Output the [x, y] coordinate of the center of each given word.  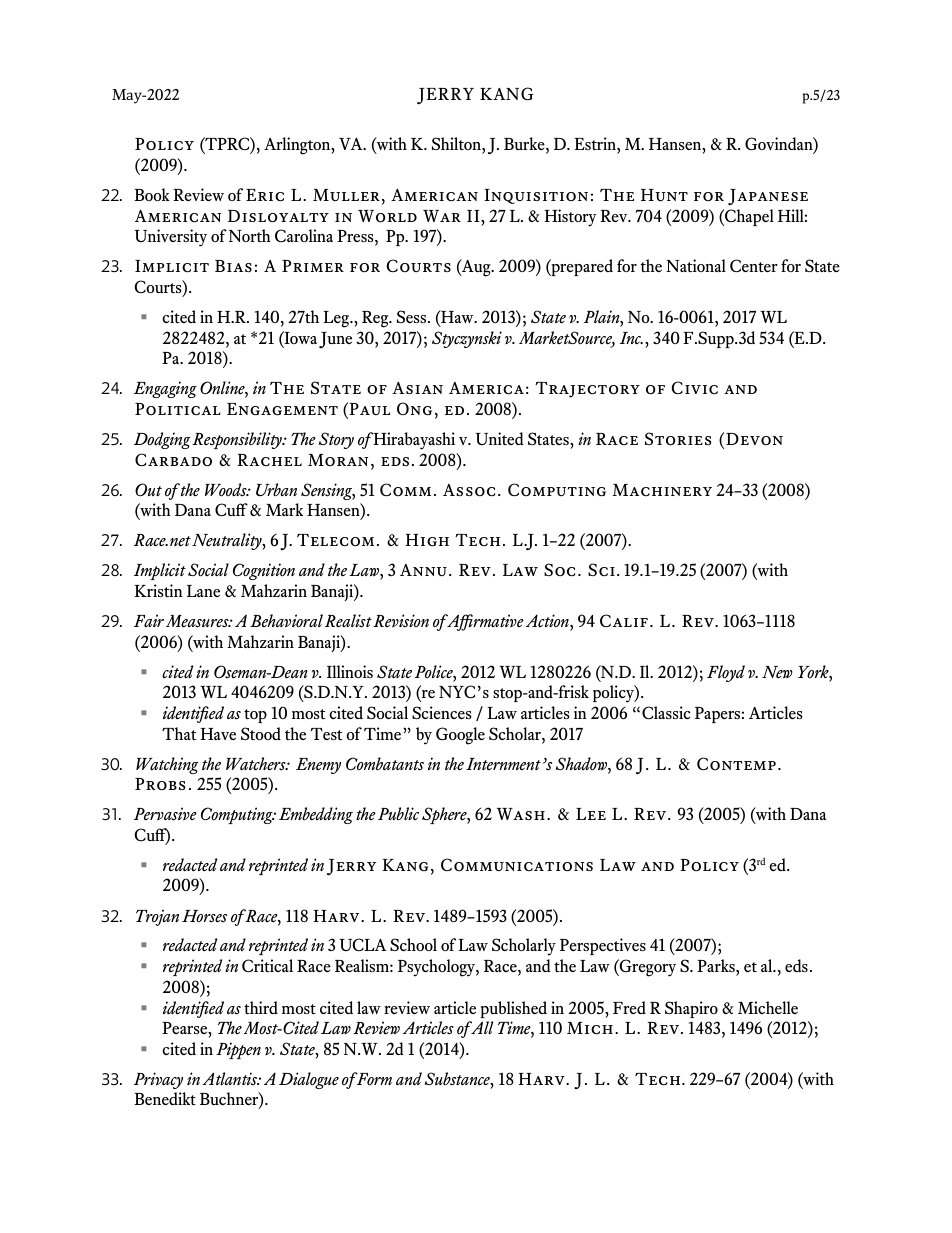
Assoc [469, 490]
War [442, 216]
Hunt [664, 195]
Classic [666, 712]
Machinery [662, 490]
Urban [276, 489]
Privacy [158, 1080]
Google [460, 736]
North [250, 235]
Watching [167, 765]
